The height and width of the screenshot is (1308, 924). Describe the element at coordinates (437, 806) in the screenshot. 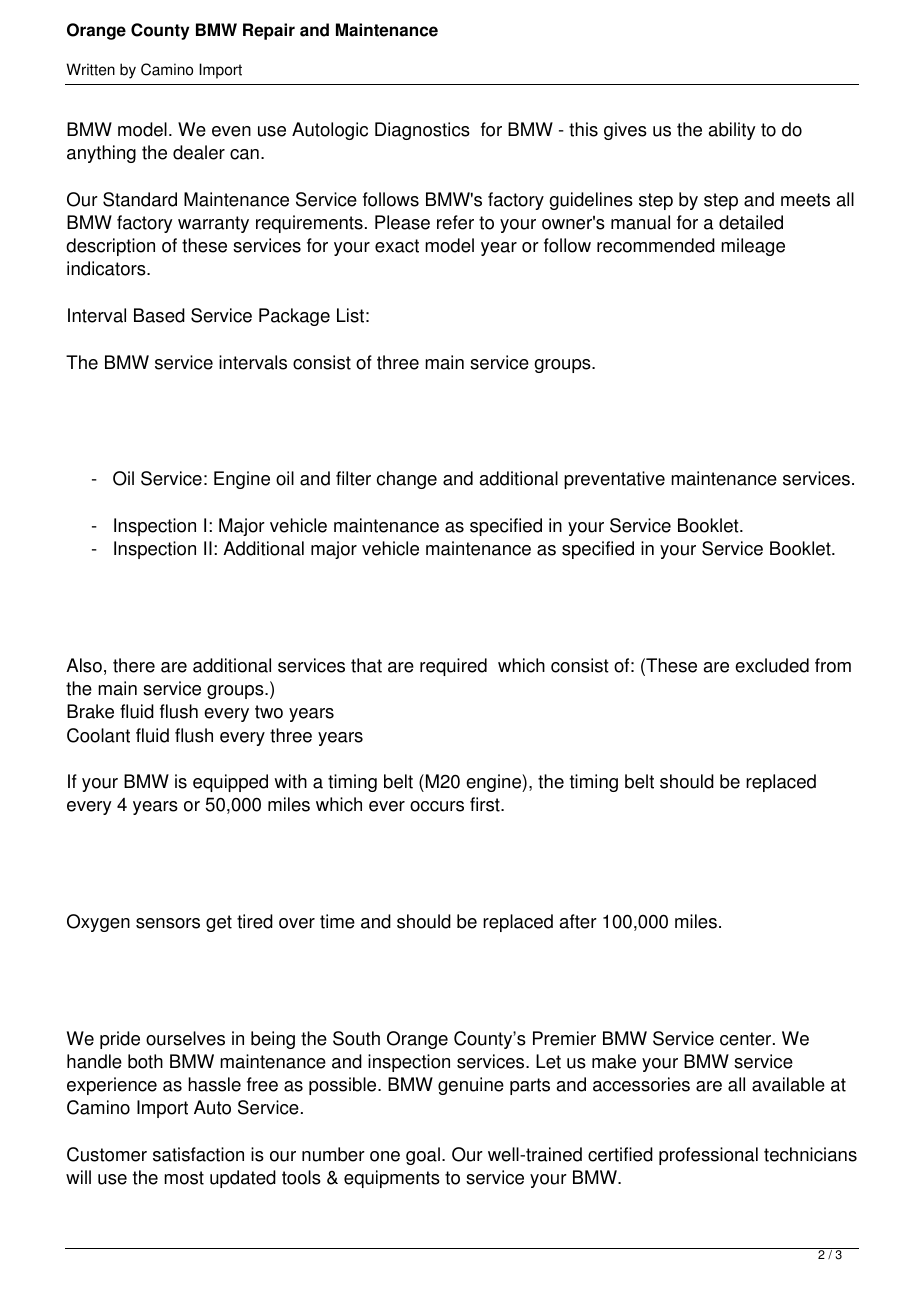

I see `occurs` at that location.
